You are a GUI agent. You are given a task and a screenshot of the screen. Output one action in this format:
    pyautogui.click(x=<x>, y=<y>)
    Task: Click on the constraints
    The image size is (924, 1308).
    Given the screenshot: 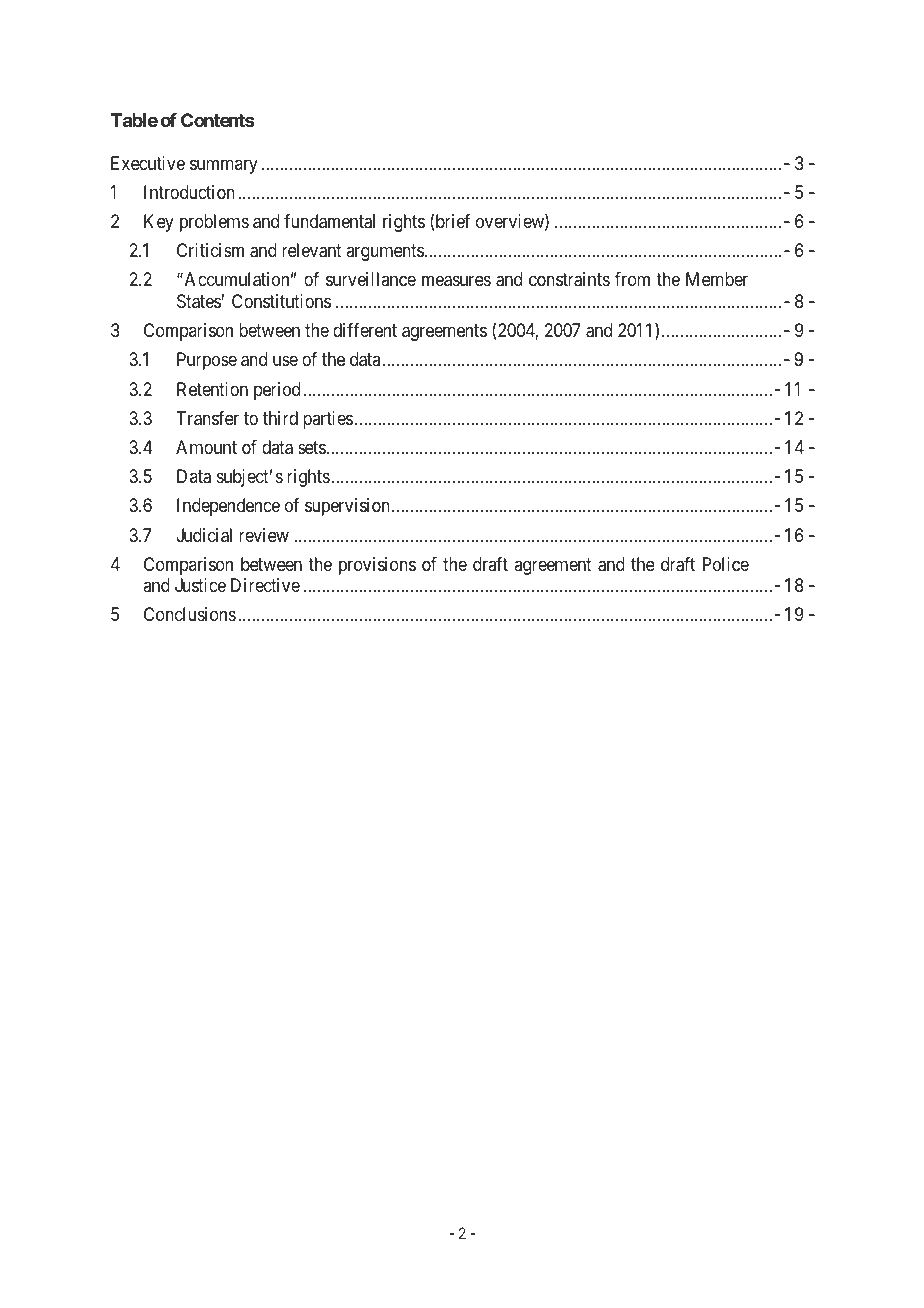 What is the action you would take?
    pyautogui.click(x=569, y=279)
